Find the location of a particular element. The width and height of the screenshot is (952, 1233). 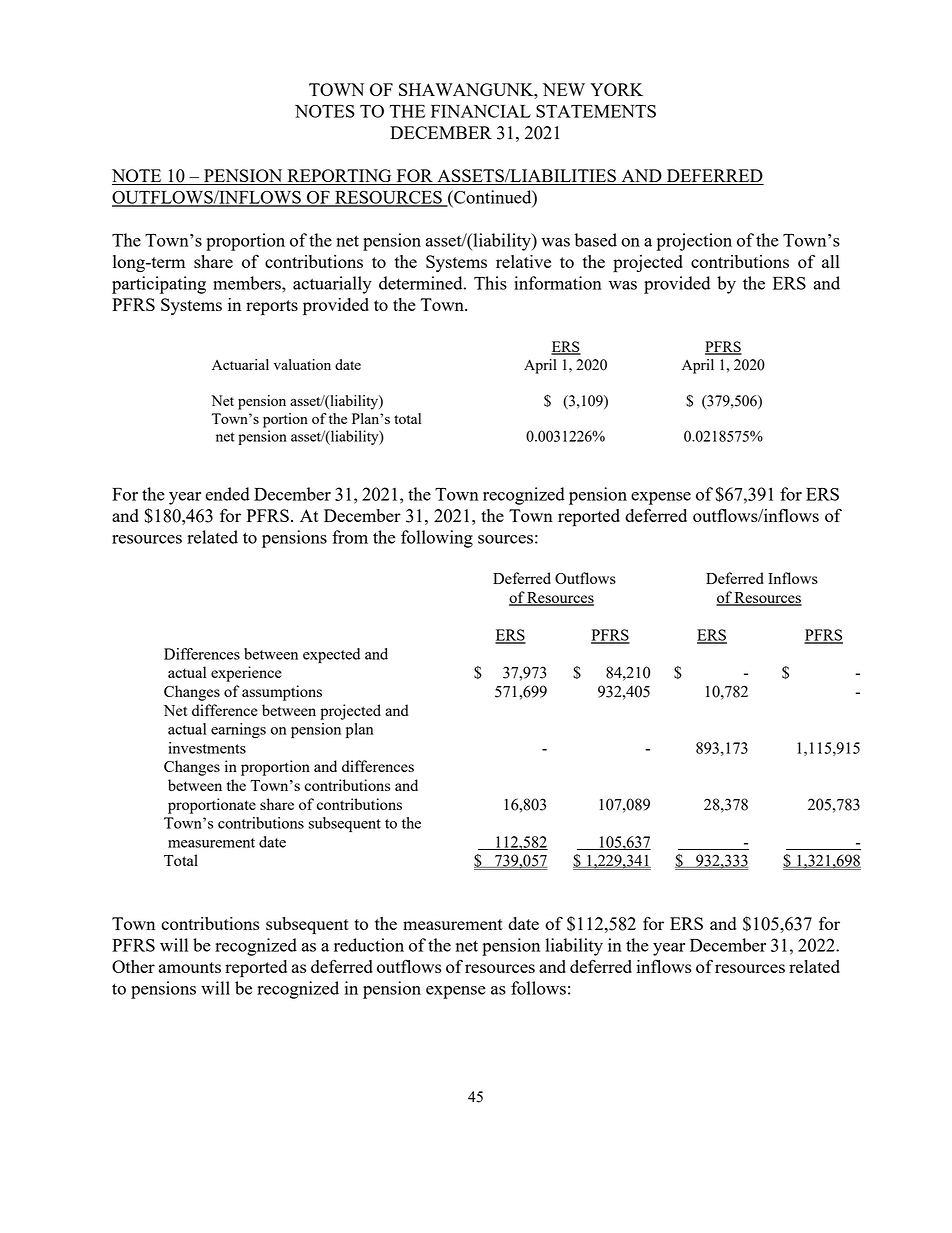

from is located at coordinates (350, 537).
